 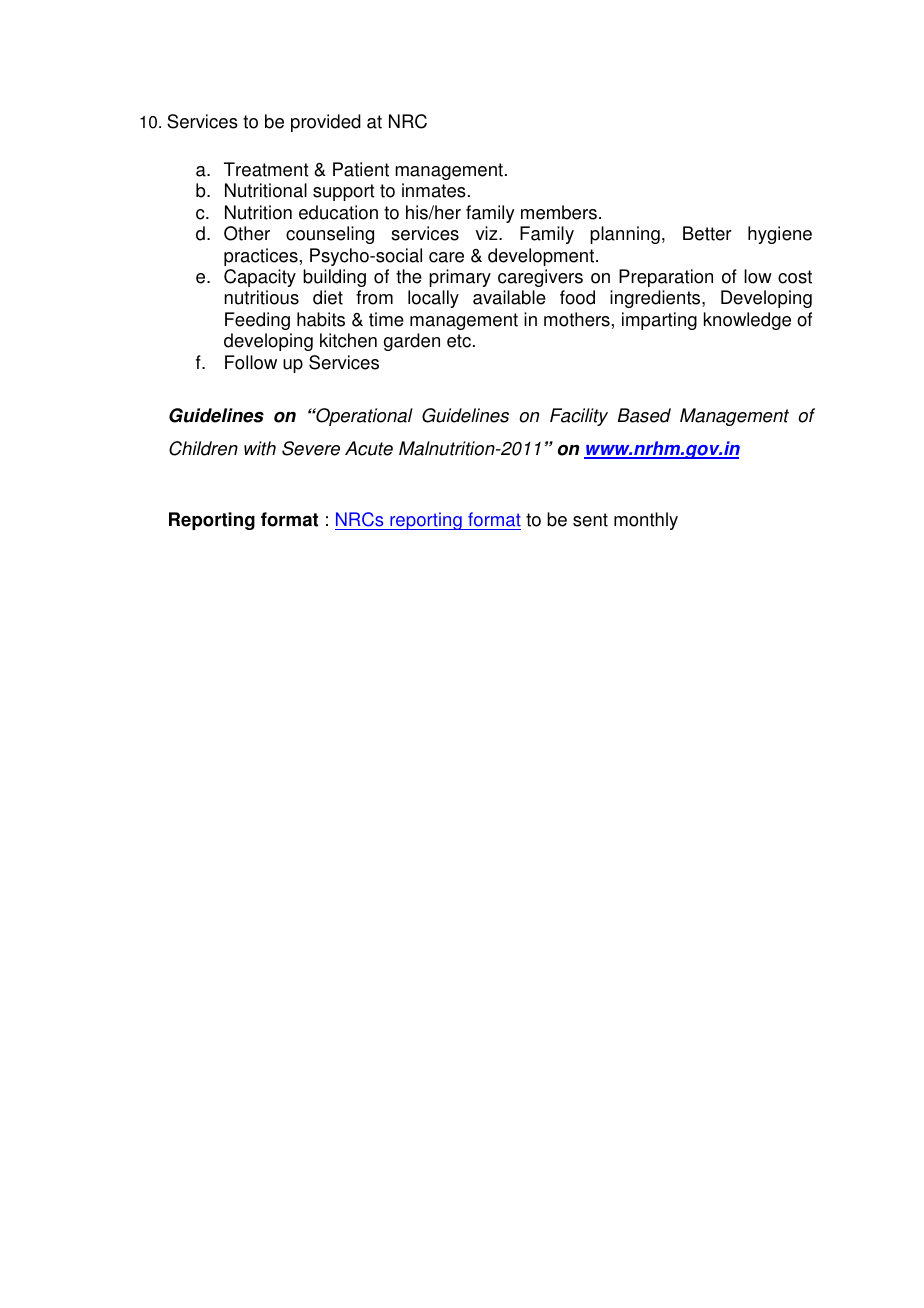 I want to click on Based, so click(x=644, y=415).
